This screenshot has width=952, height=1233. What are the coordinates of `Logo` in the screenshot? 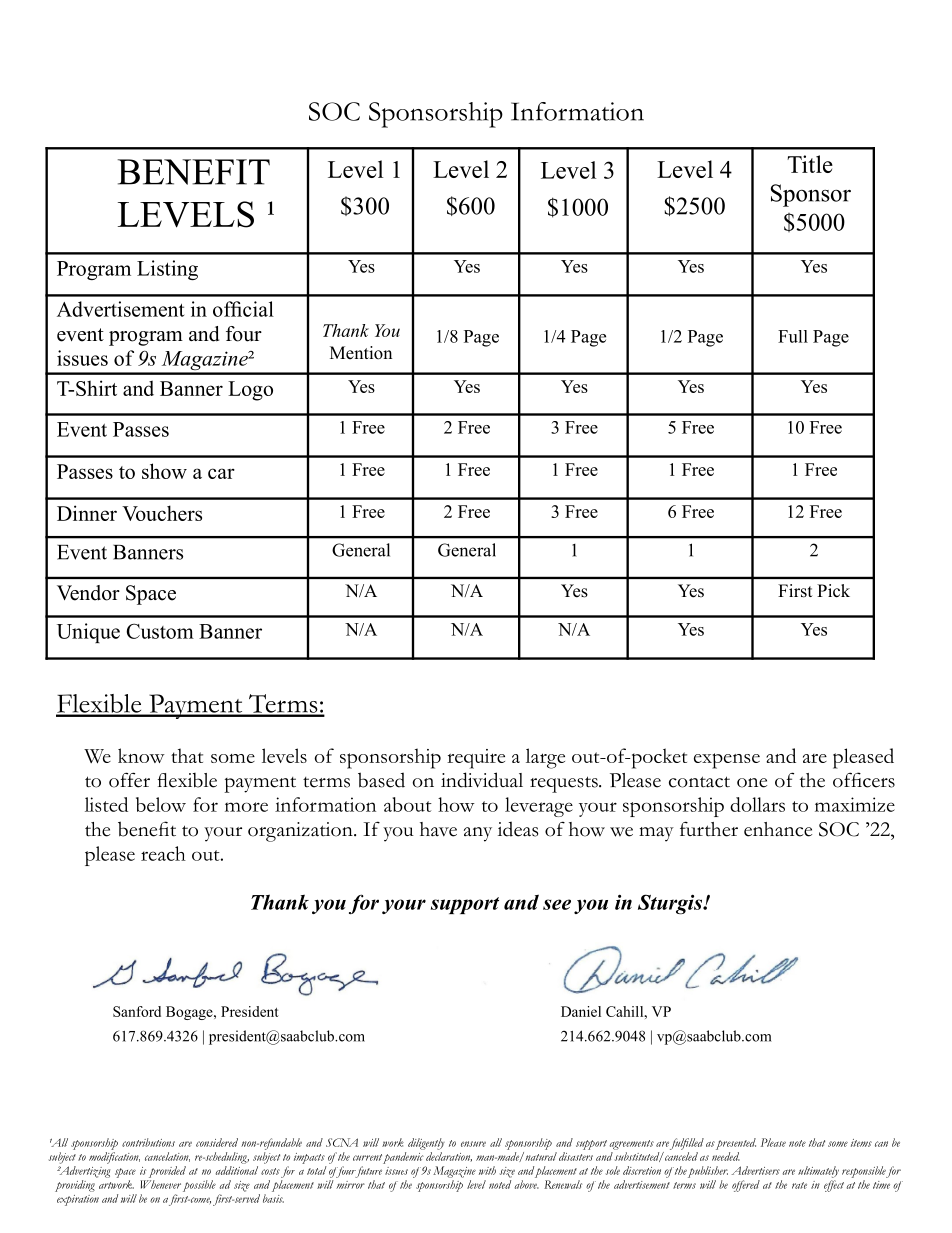 It's located at (250, 391).
